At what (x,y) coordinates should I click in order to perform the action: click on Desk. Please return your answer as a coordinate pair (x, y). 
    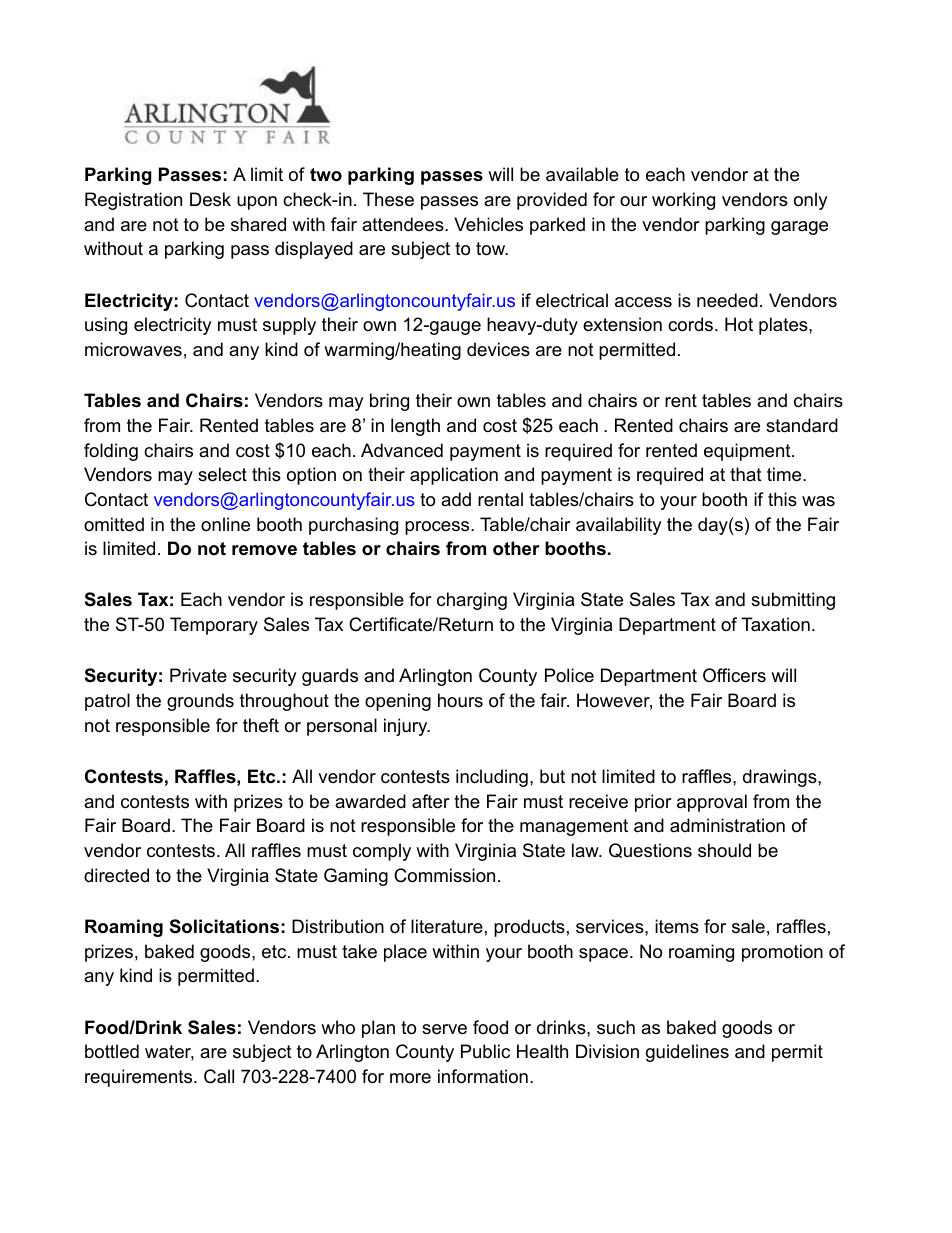
    Looking at the image, I should click on (210, 199).
